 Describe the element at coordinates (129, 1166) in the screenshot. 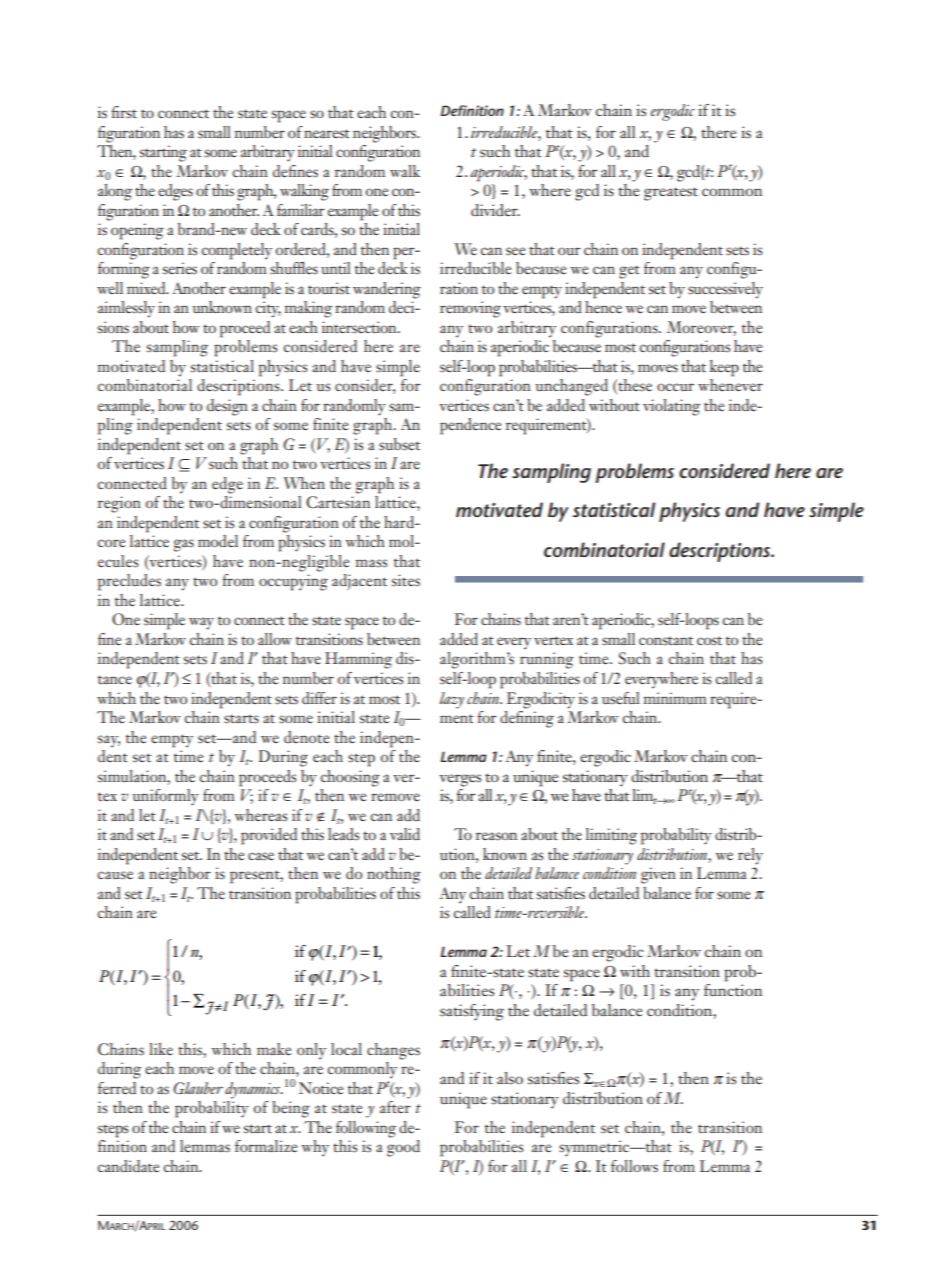

I see `candidate` at that location.
